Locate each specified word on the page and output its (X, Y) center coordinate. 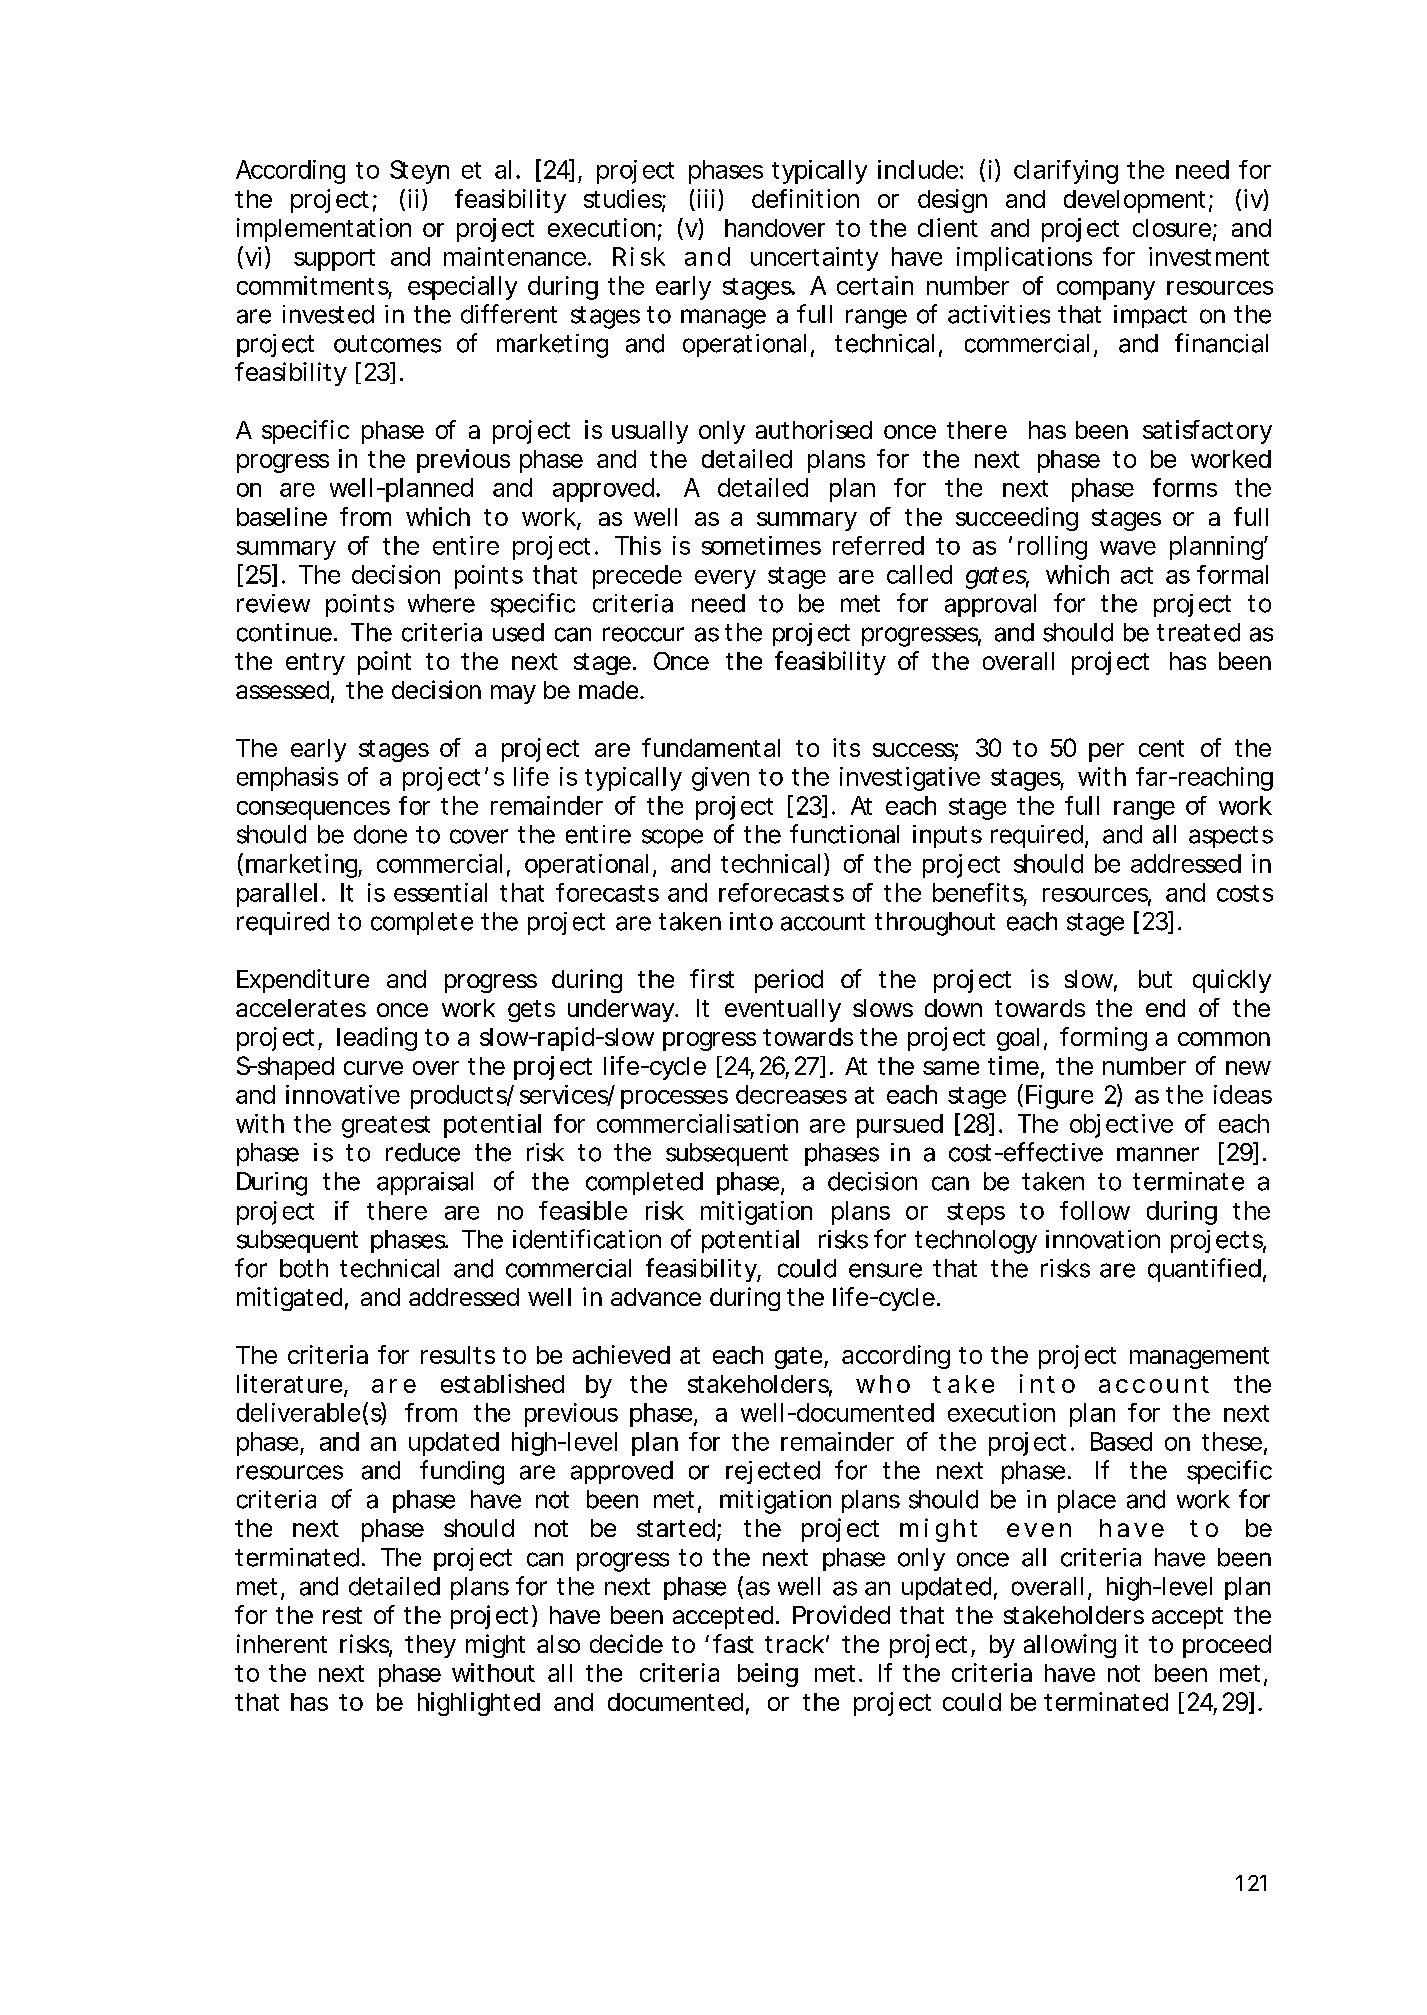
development (1134, 201)
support (334, 260)
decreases (791, 1094)
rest (342, 1615)
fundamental (711, 747)
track (794, 1644)
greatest (386, 1127)
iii (706, 198)
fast (733, 1643)
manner (1158, 1154)
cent (1161, 748)
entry (315, 664)
